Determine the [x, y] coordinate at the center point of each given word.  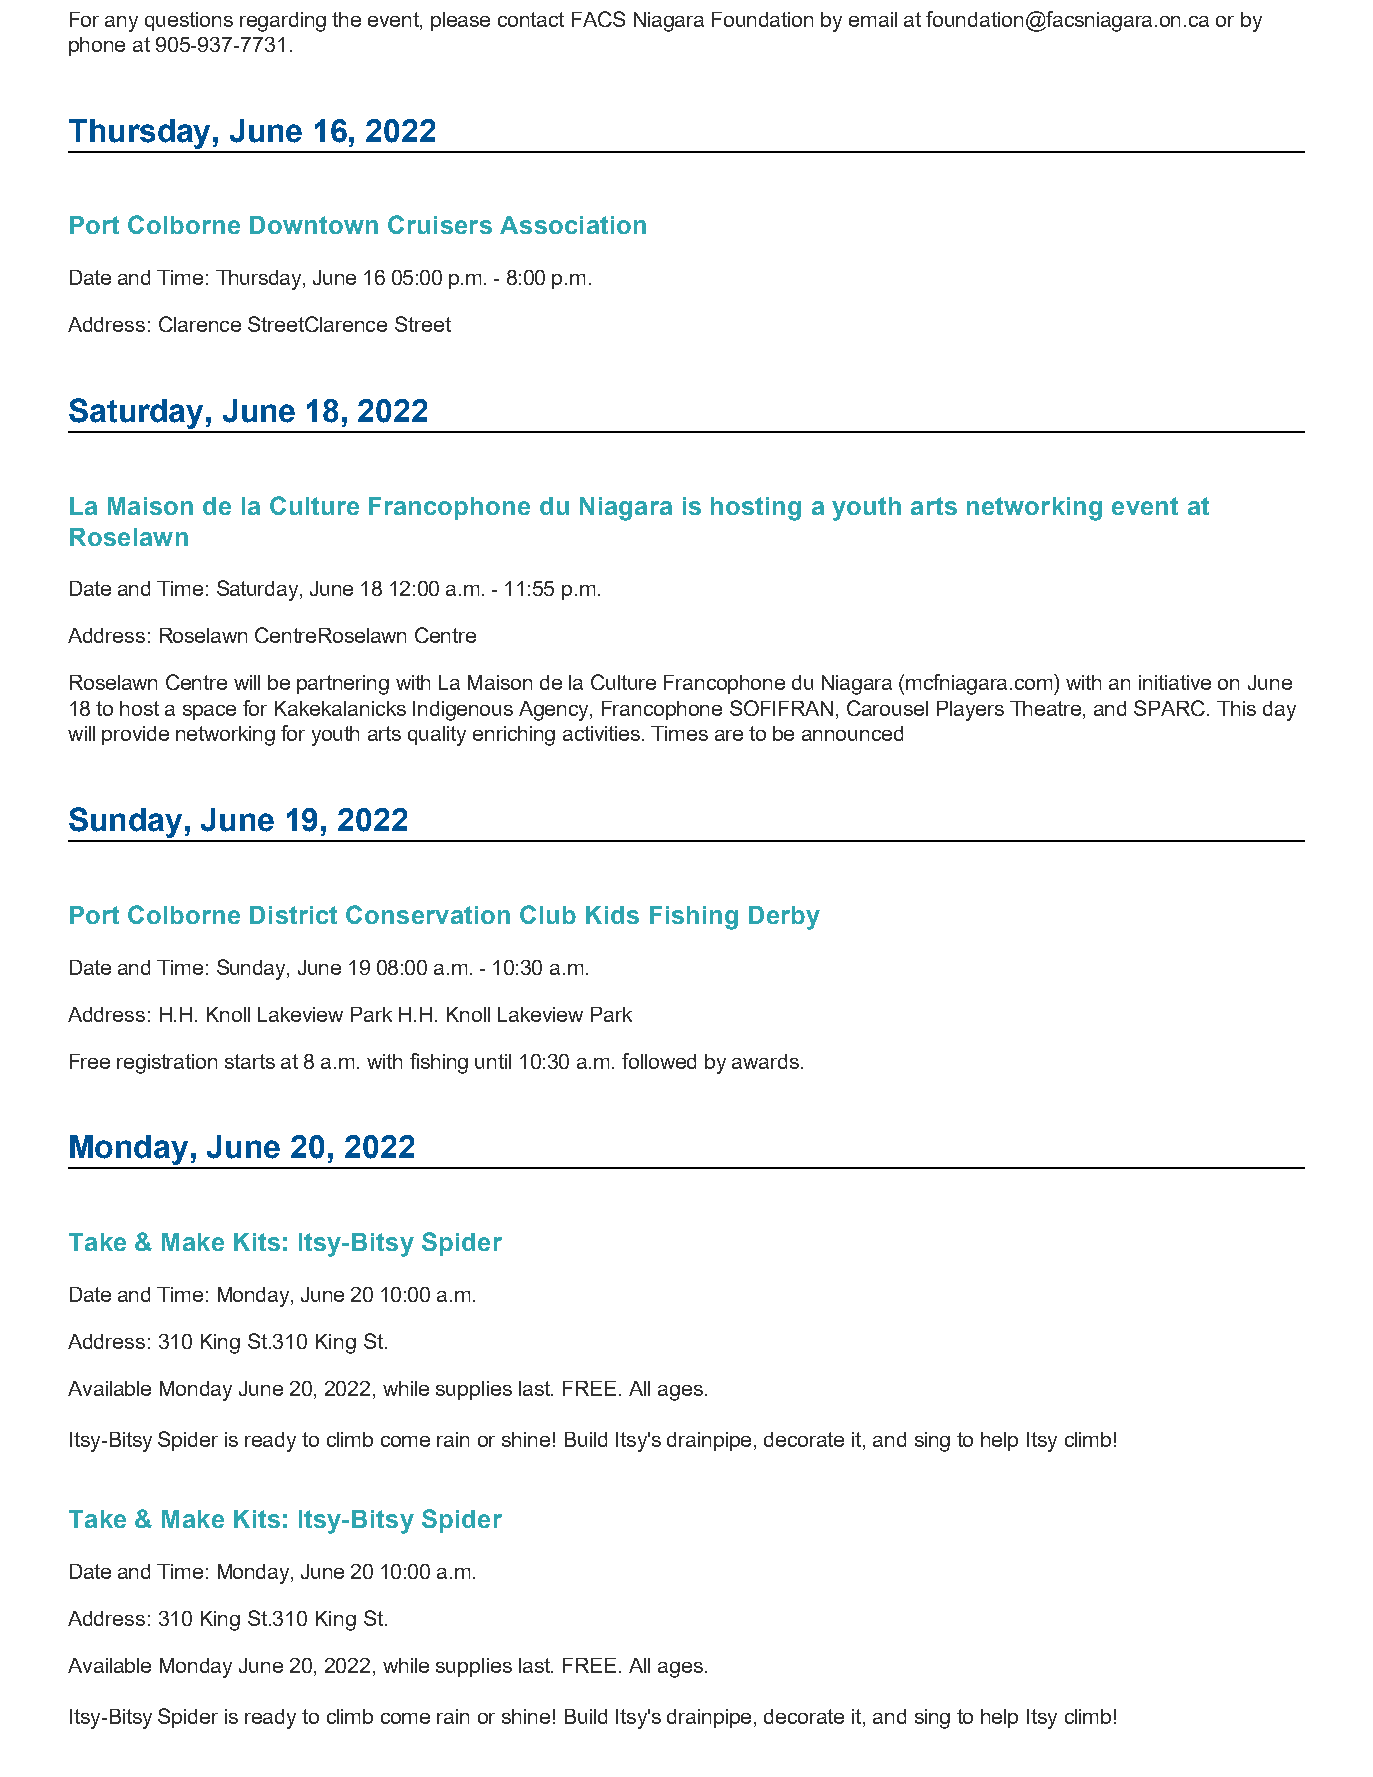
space [209, 712]
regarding [283, 22]
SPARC [1171, 708]
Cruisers [440, 224]
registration [167, 1064]
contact [531, 19]
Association [573, 225]
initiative [1175, 682]
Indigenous [463, 711]
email [873, 19]
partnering [343, 685]
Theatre [1047, 710]
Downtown [314, 225]
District [293, 915]
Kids [612, 915]
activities [603, 733]
